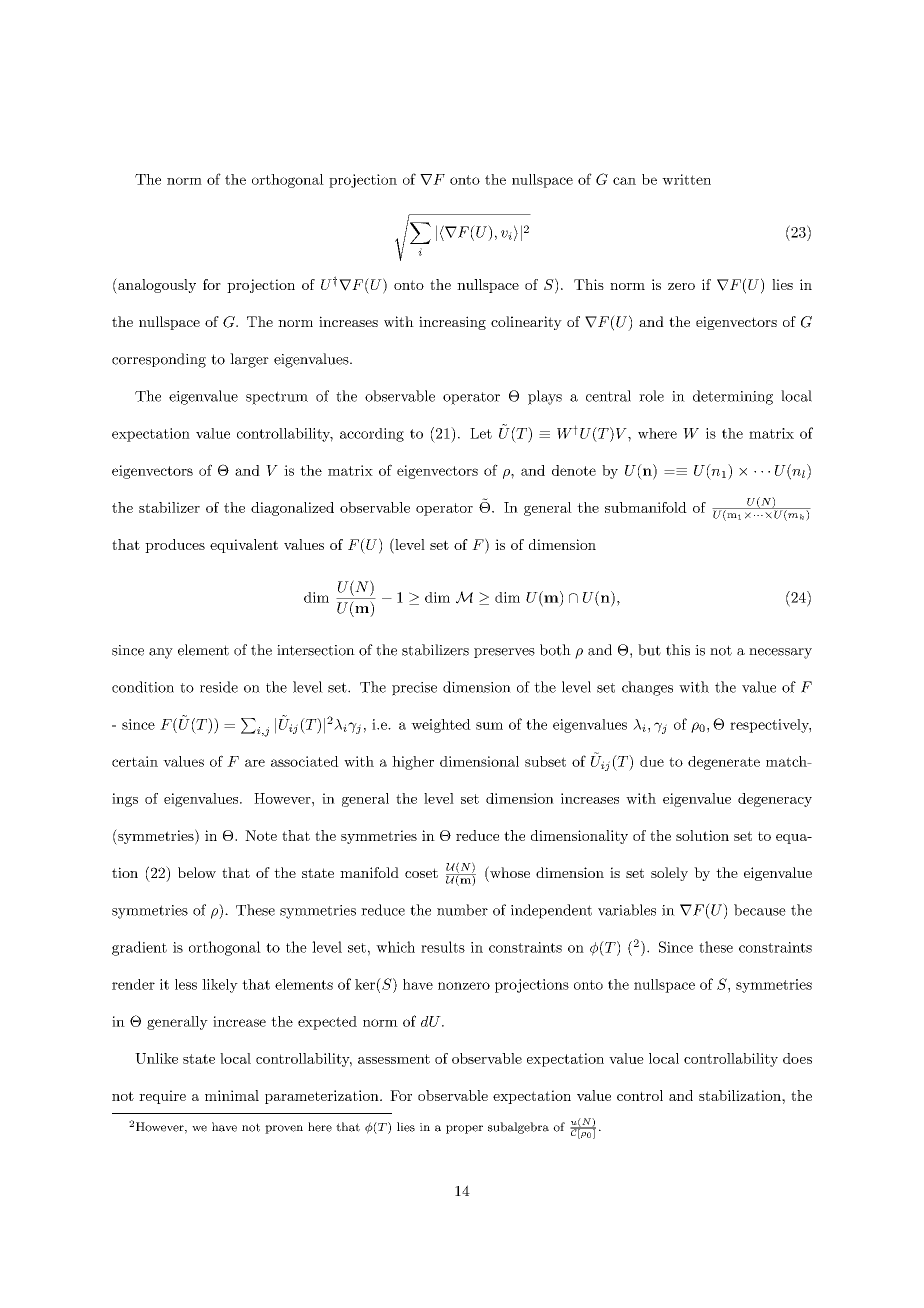  I want to click on preserves, so click(504, 653).
